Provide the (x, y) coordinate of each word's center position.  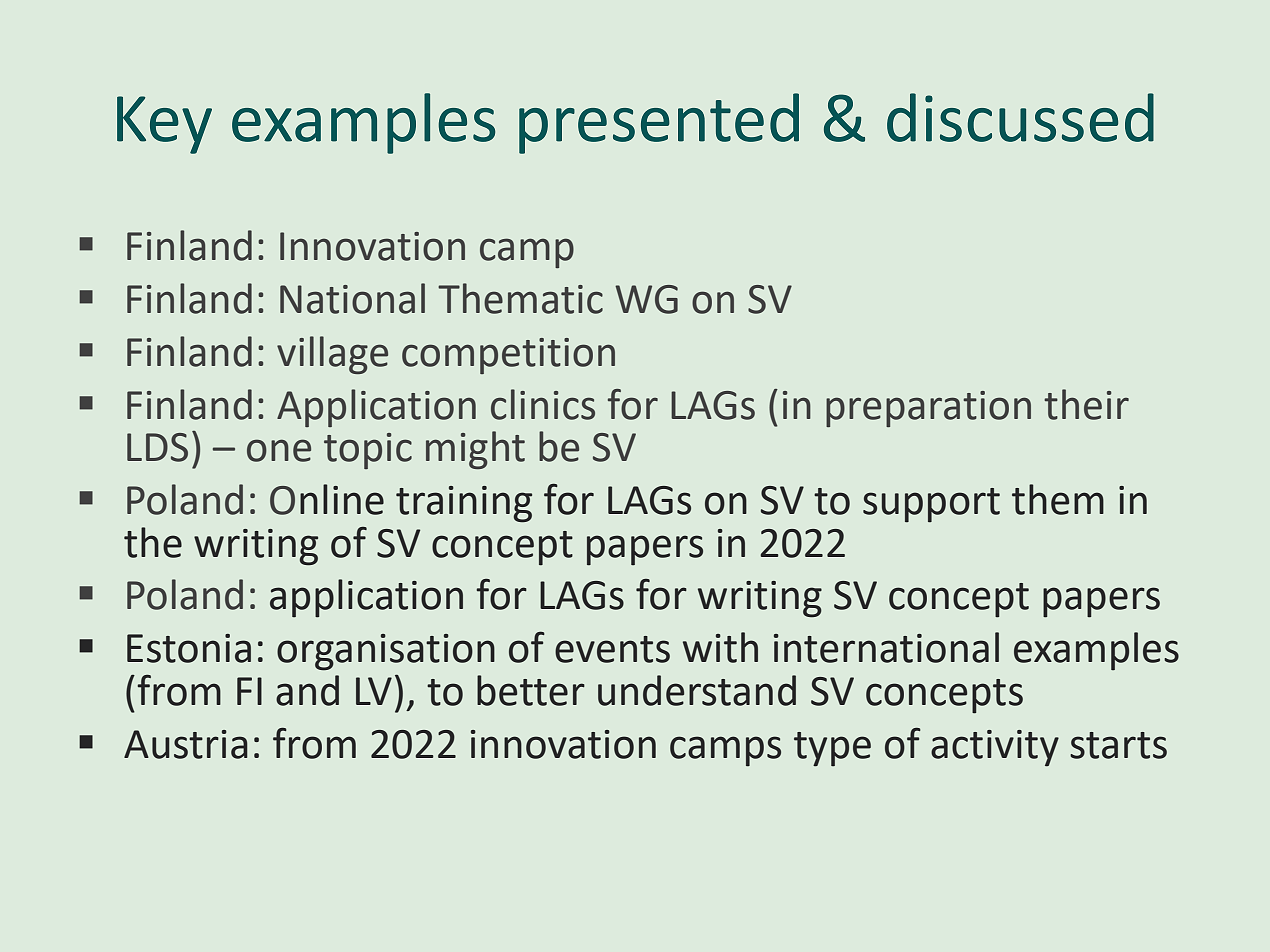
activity (995, 748)
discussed (1020, 117)
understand (697, 690)
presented (659, 123)
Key (164, 125)
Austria (186, 744)
